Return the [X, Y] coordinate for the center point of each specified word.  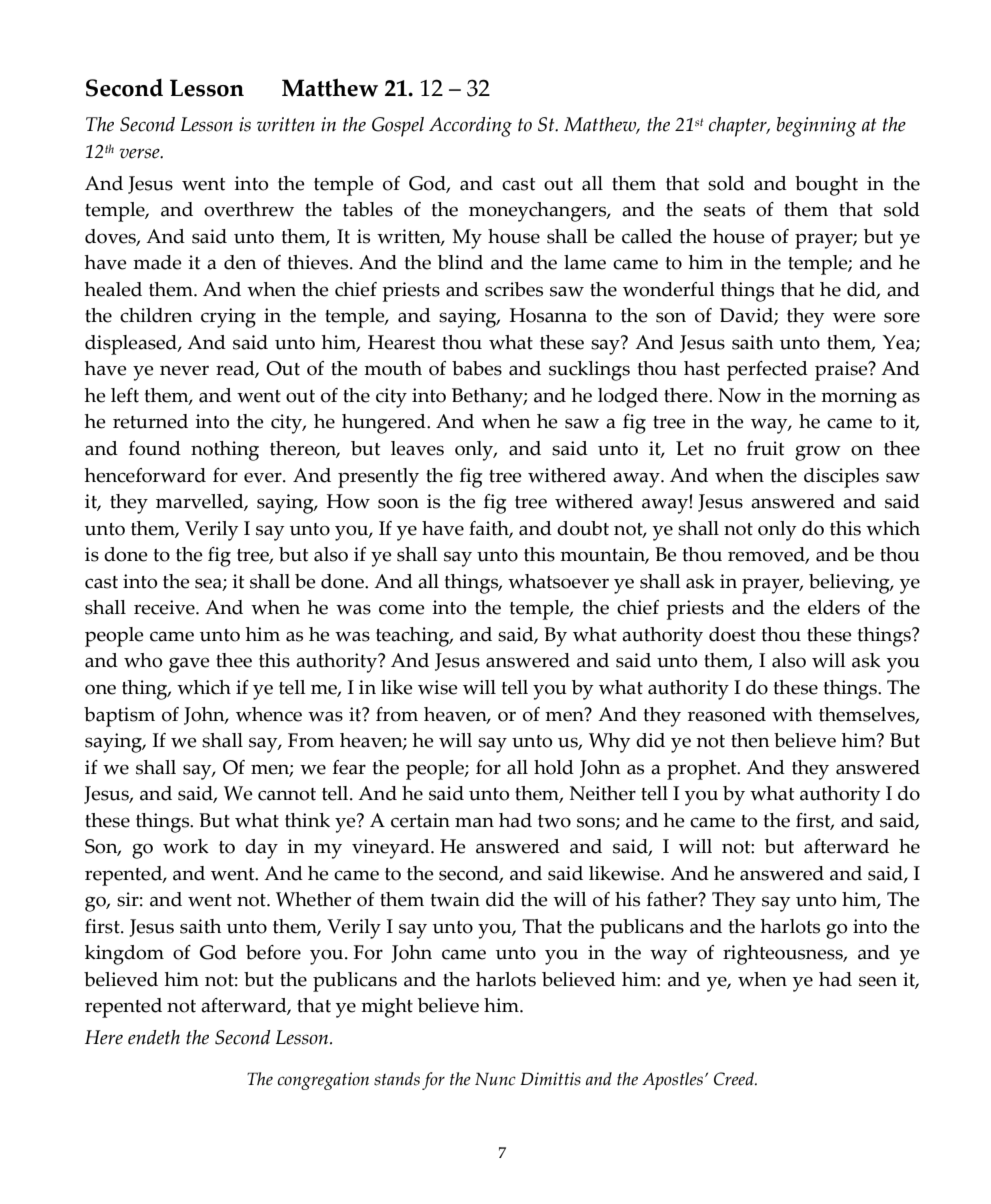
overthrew [249, 209]
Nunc [495, 1079]
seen [878, 981]
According [470, 127]
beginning [817, 127]
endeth [154, 1037]
